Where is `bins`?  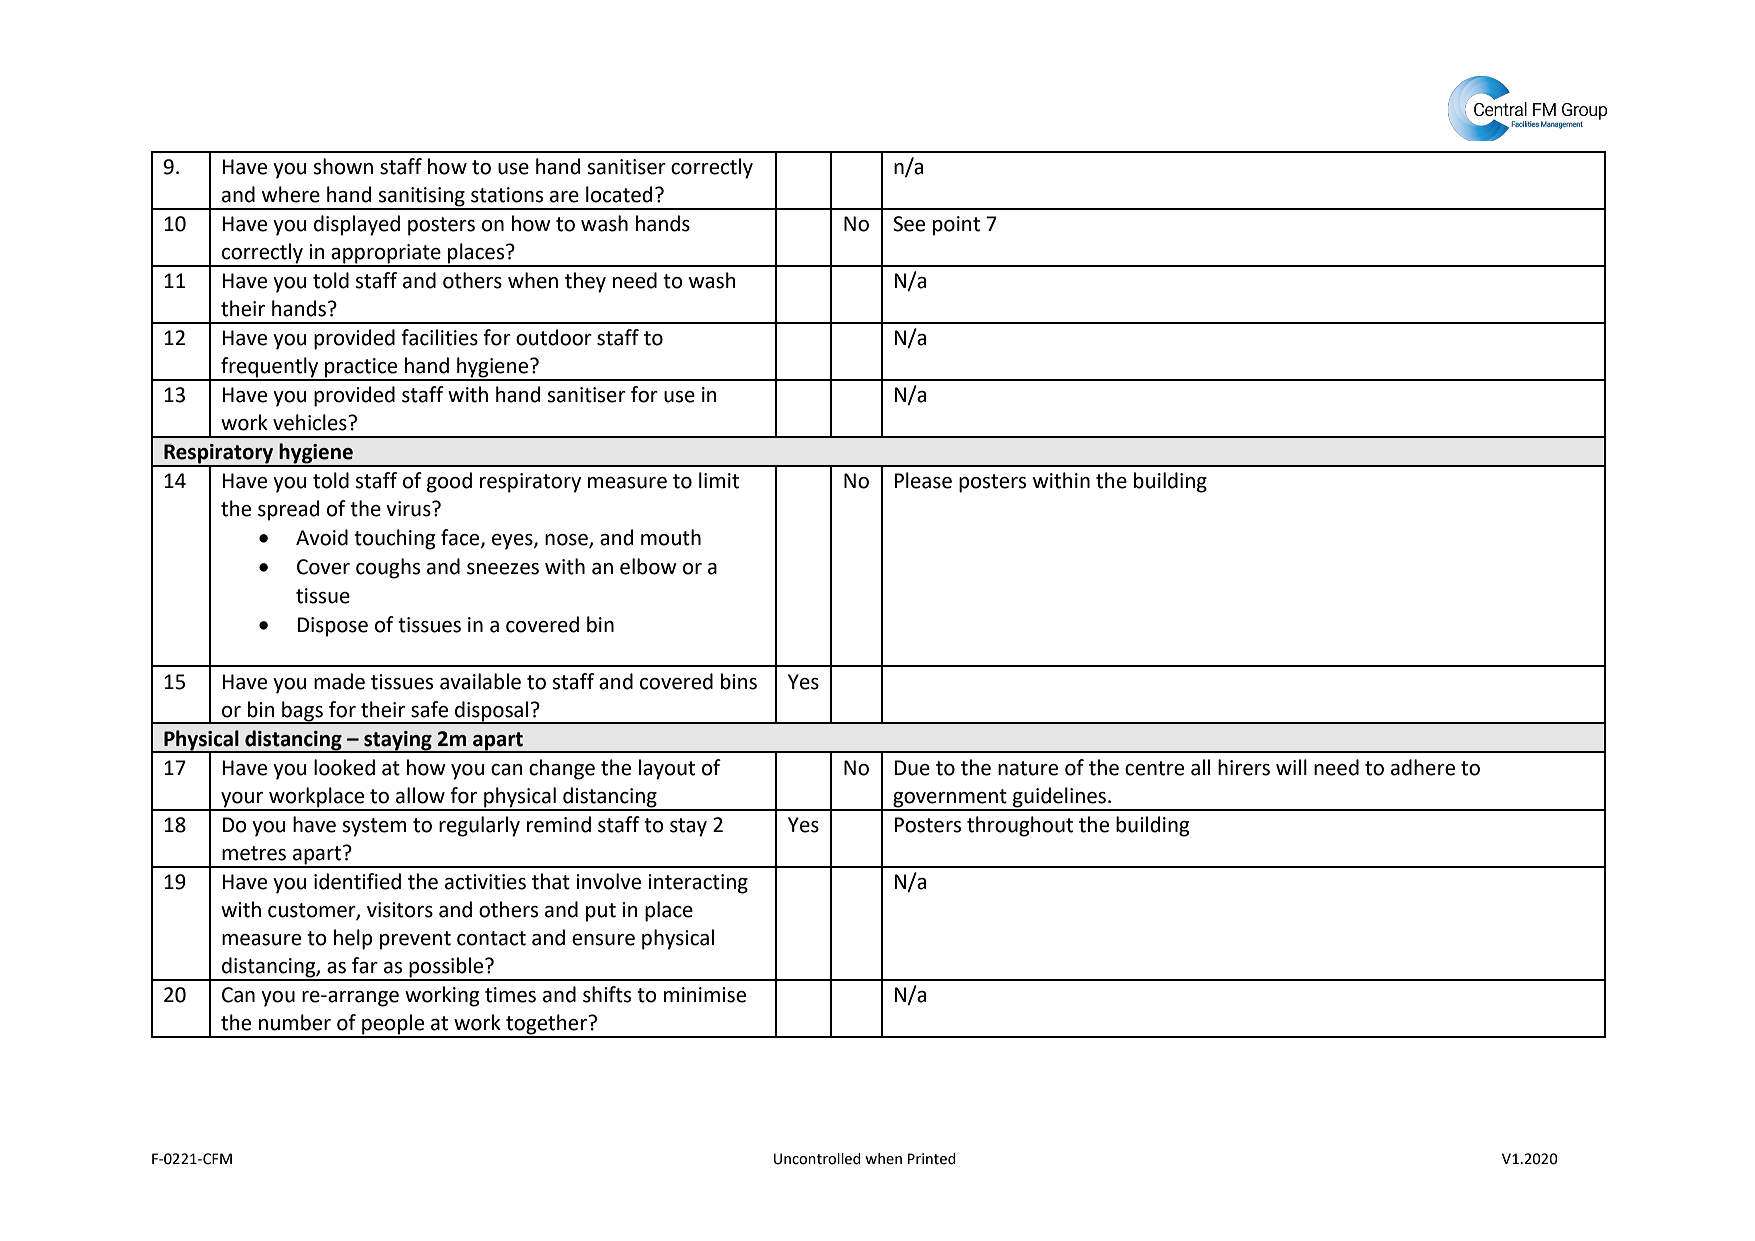
bins is located at coordinates (739, 681).
